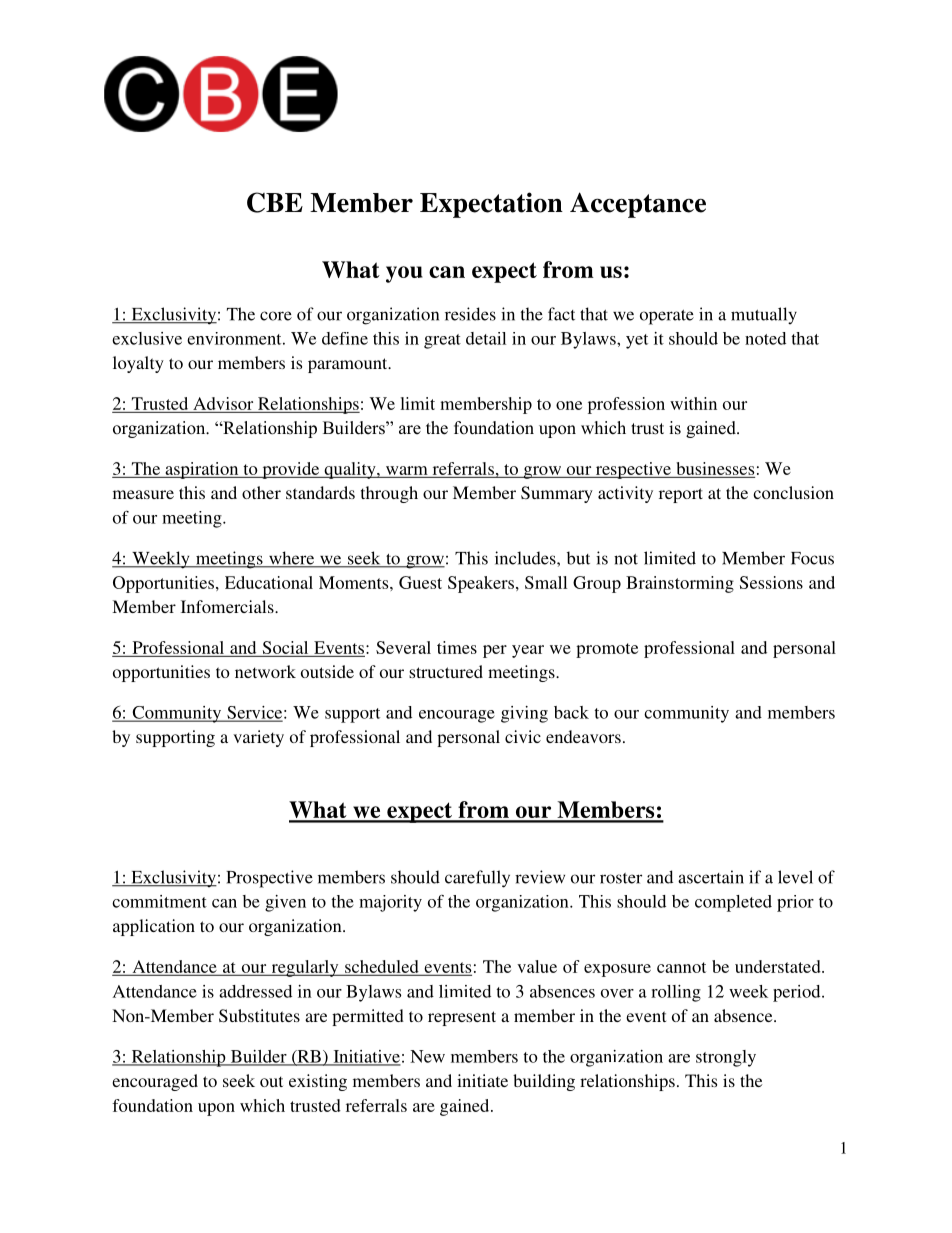 The height and width of the screenshot is (1233, 952). I want to click on CBE, so click(275, 202).
